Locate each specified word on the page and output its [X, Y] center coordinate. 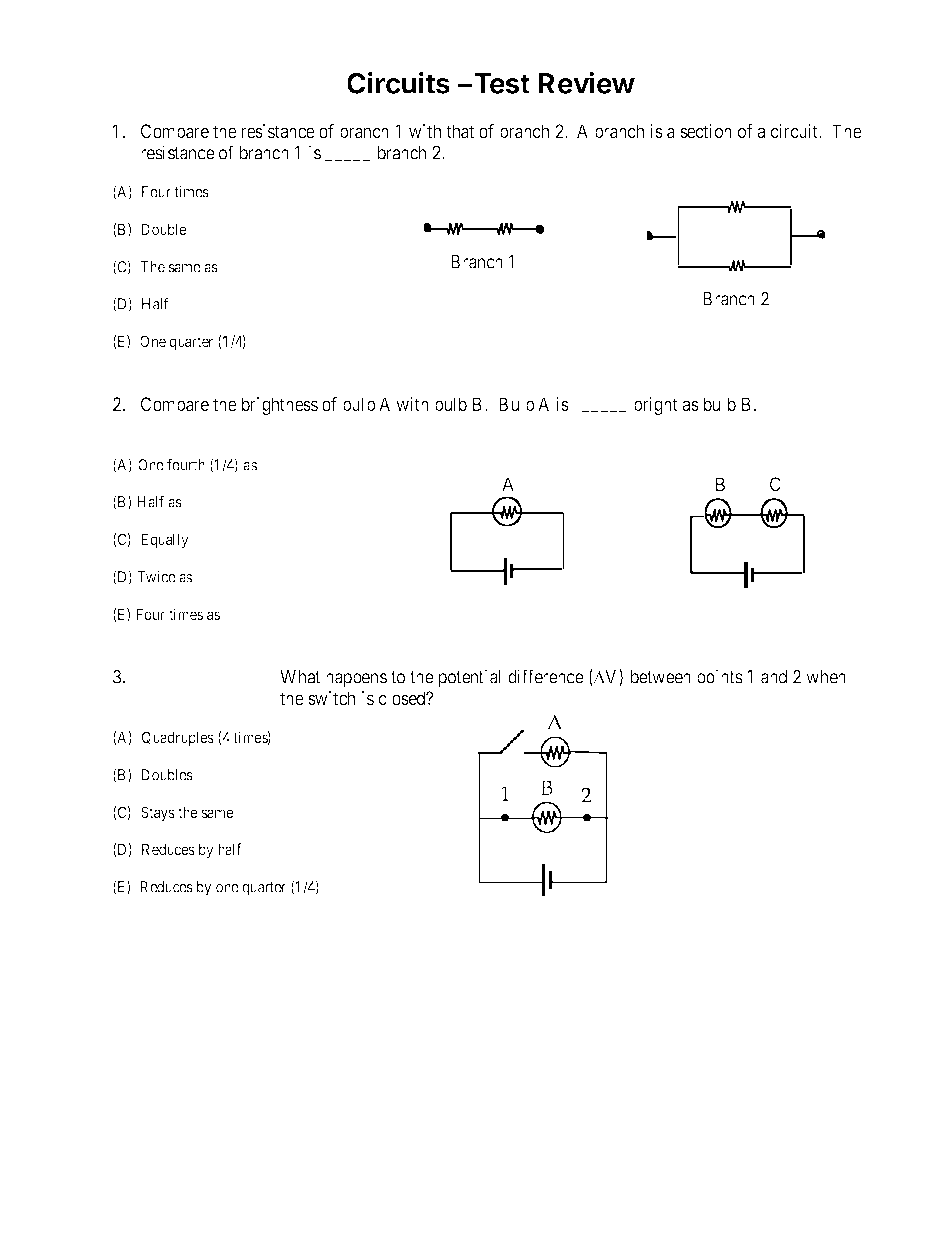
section [706, 131]
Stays [158, 813]
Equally [165, 540]
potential [469, 678]
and [774, 677]
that [460, 131]
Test [502, 83]
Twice [156, 577]
